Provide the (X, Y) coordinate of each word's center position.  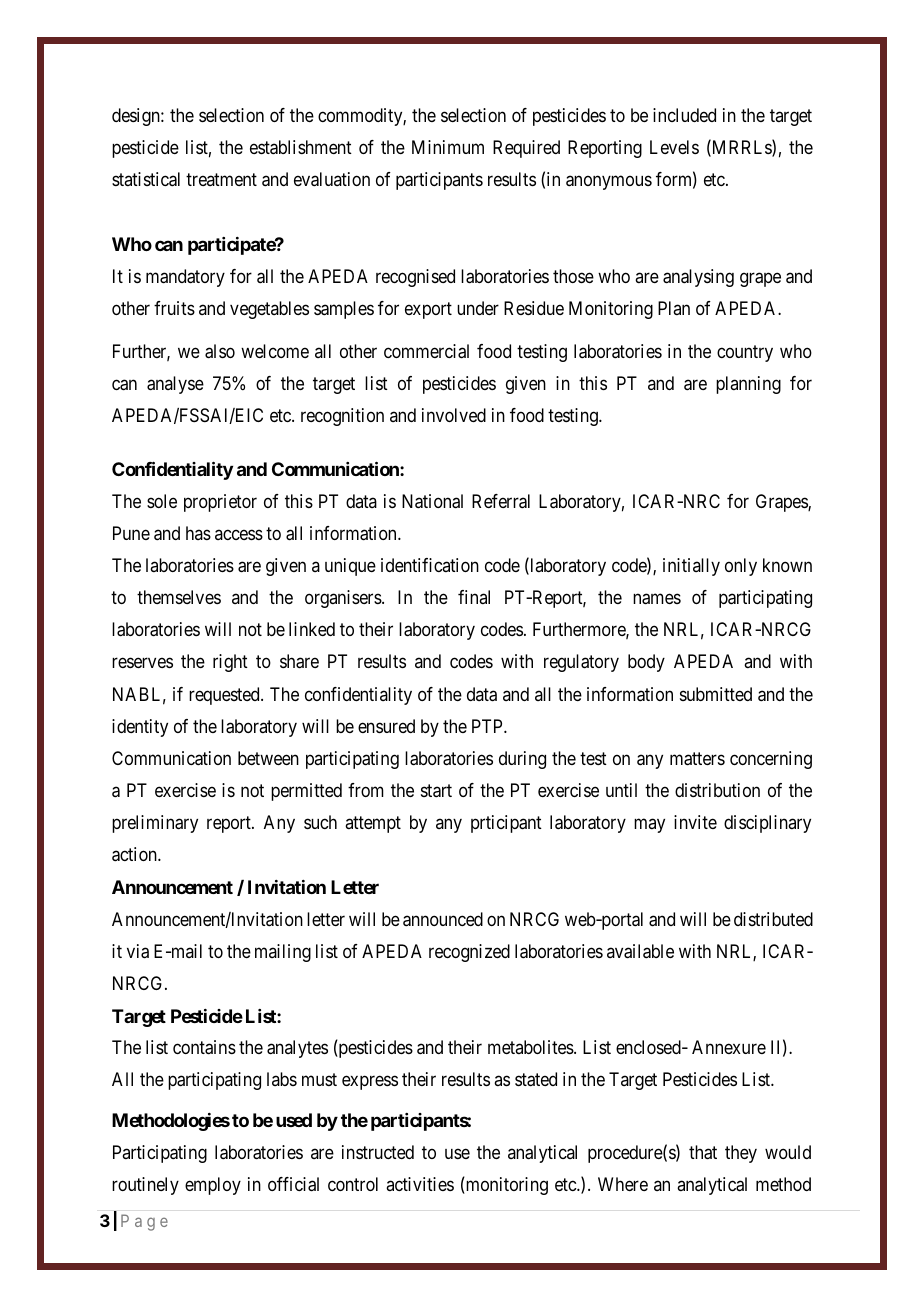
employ (213, 1186)
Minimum (448, 147)
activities (420, 1184)
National (432, 501)
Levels (674, 147)
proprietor (220, 503)
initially (691, 567)
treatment (221, 180)
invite (695, 822)
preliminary (155, 824)
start (436, 791)
